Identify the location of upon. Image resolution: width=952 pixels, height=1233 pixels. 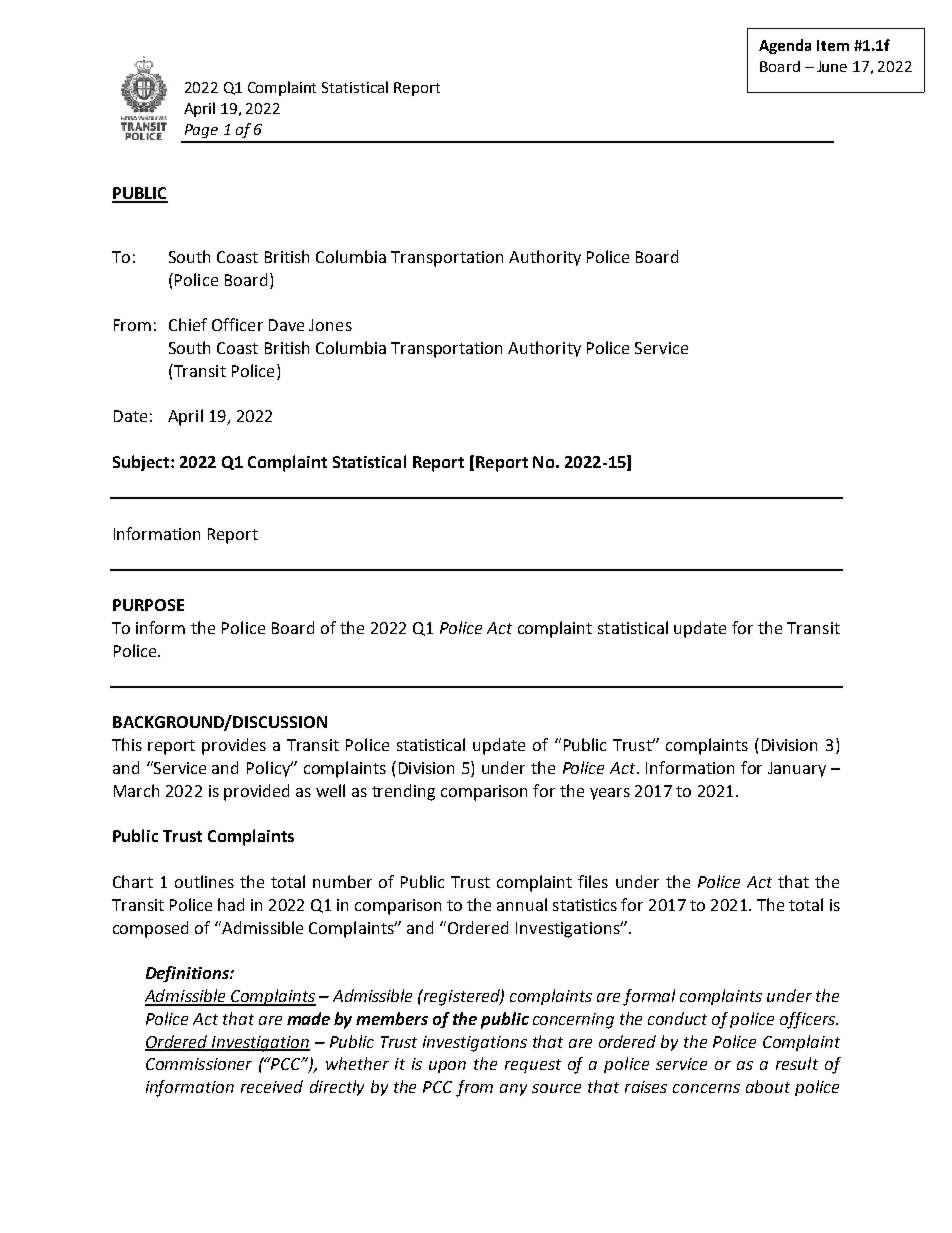
(447, 1067).
